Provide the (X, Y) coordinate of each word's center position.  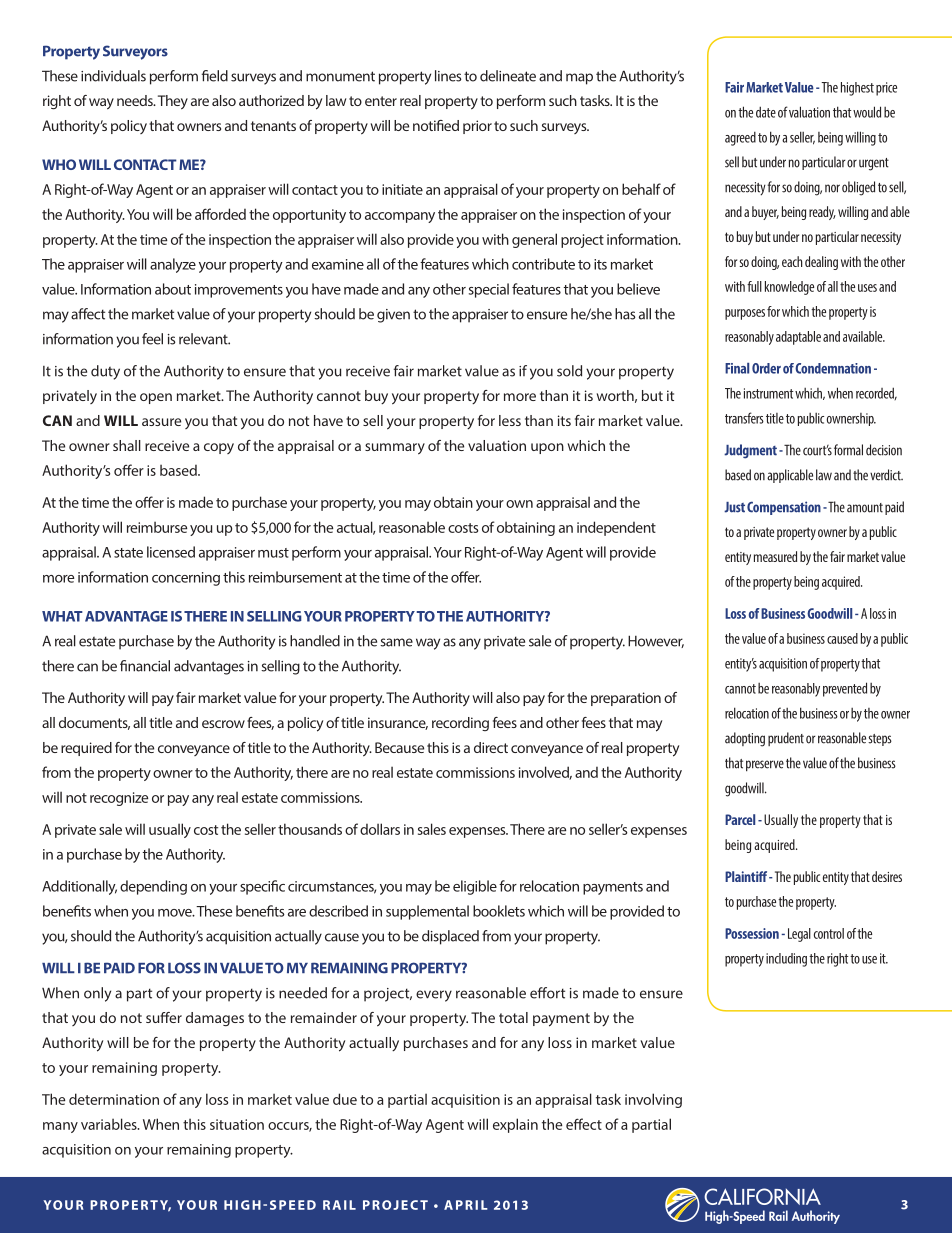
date (766, 112)
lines (448, 76)
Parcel (740, 819)
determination (114, 1099)
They (173, 102)
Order (766, 368)
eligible (475, 887)
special (489, 290)
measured (775, 556)
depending (153, 887)
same (396, 642)
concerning (186, 579)
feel (152, 339)
